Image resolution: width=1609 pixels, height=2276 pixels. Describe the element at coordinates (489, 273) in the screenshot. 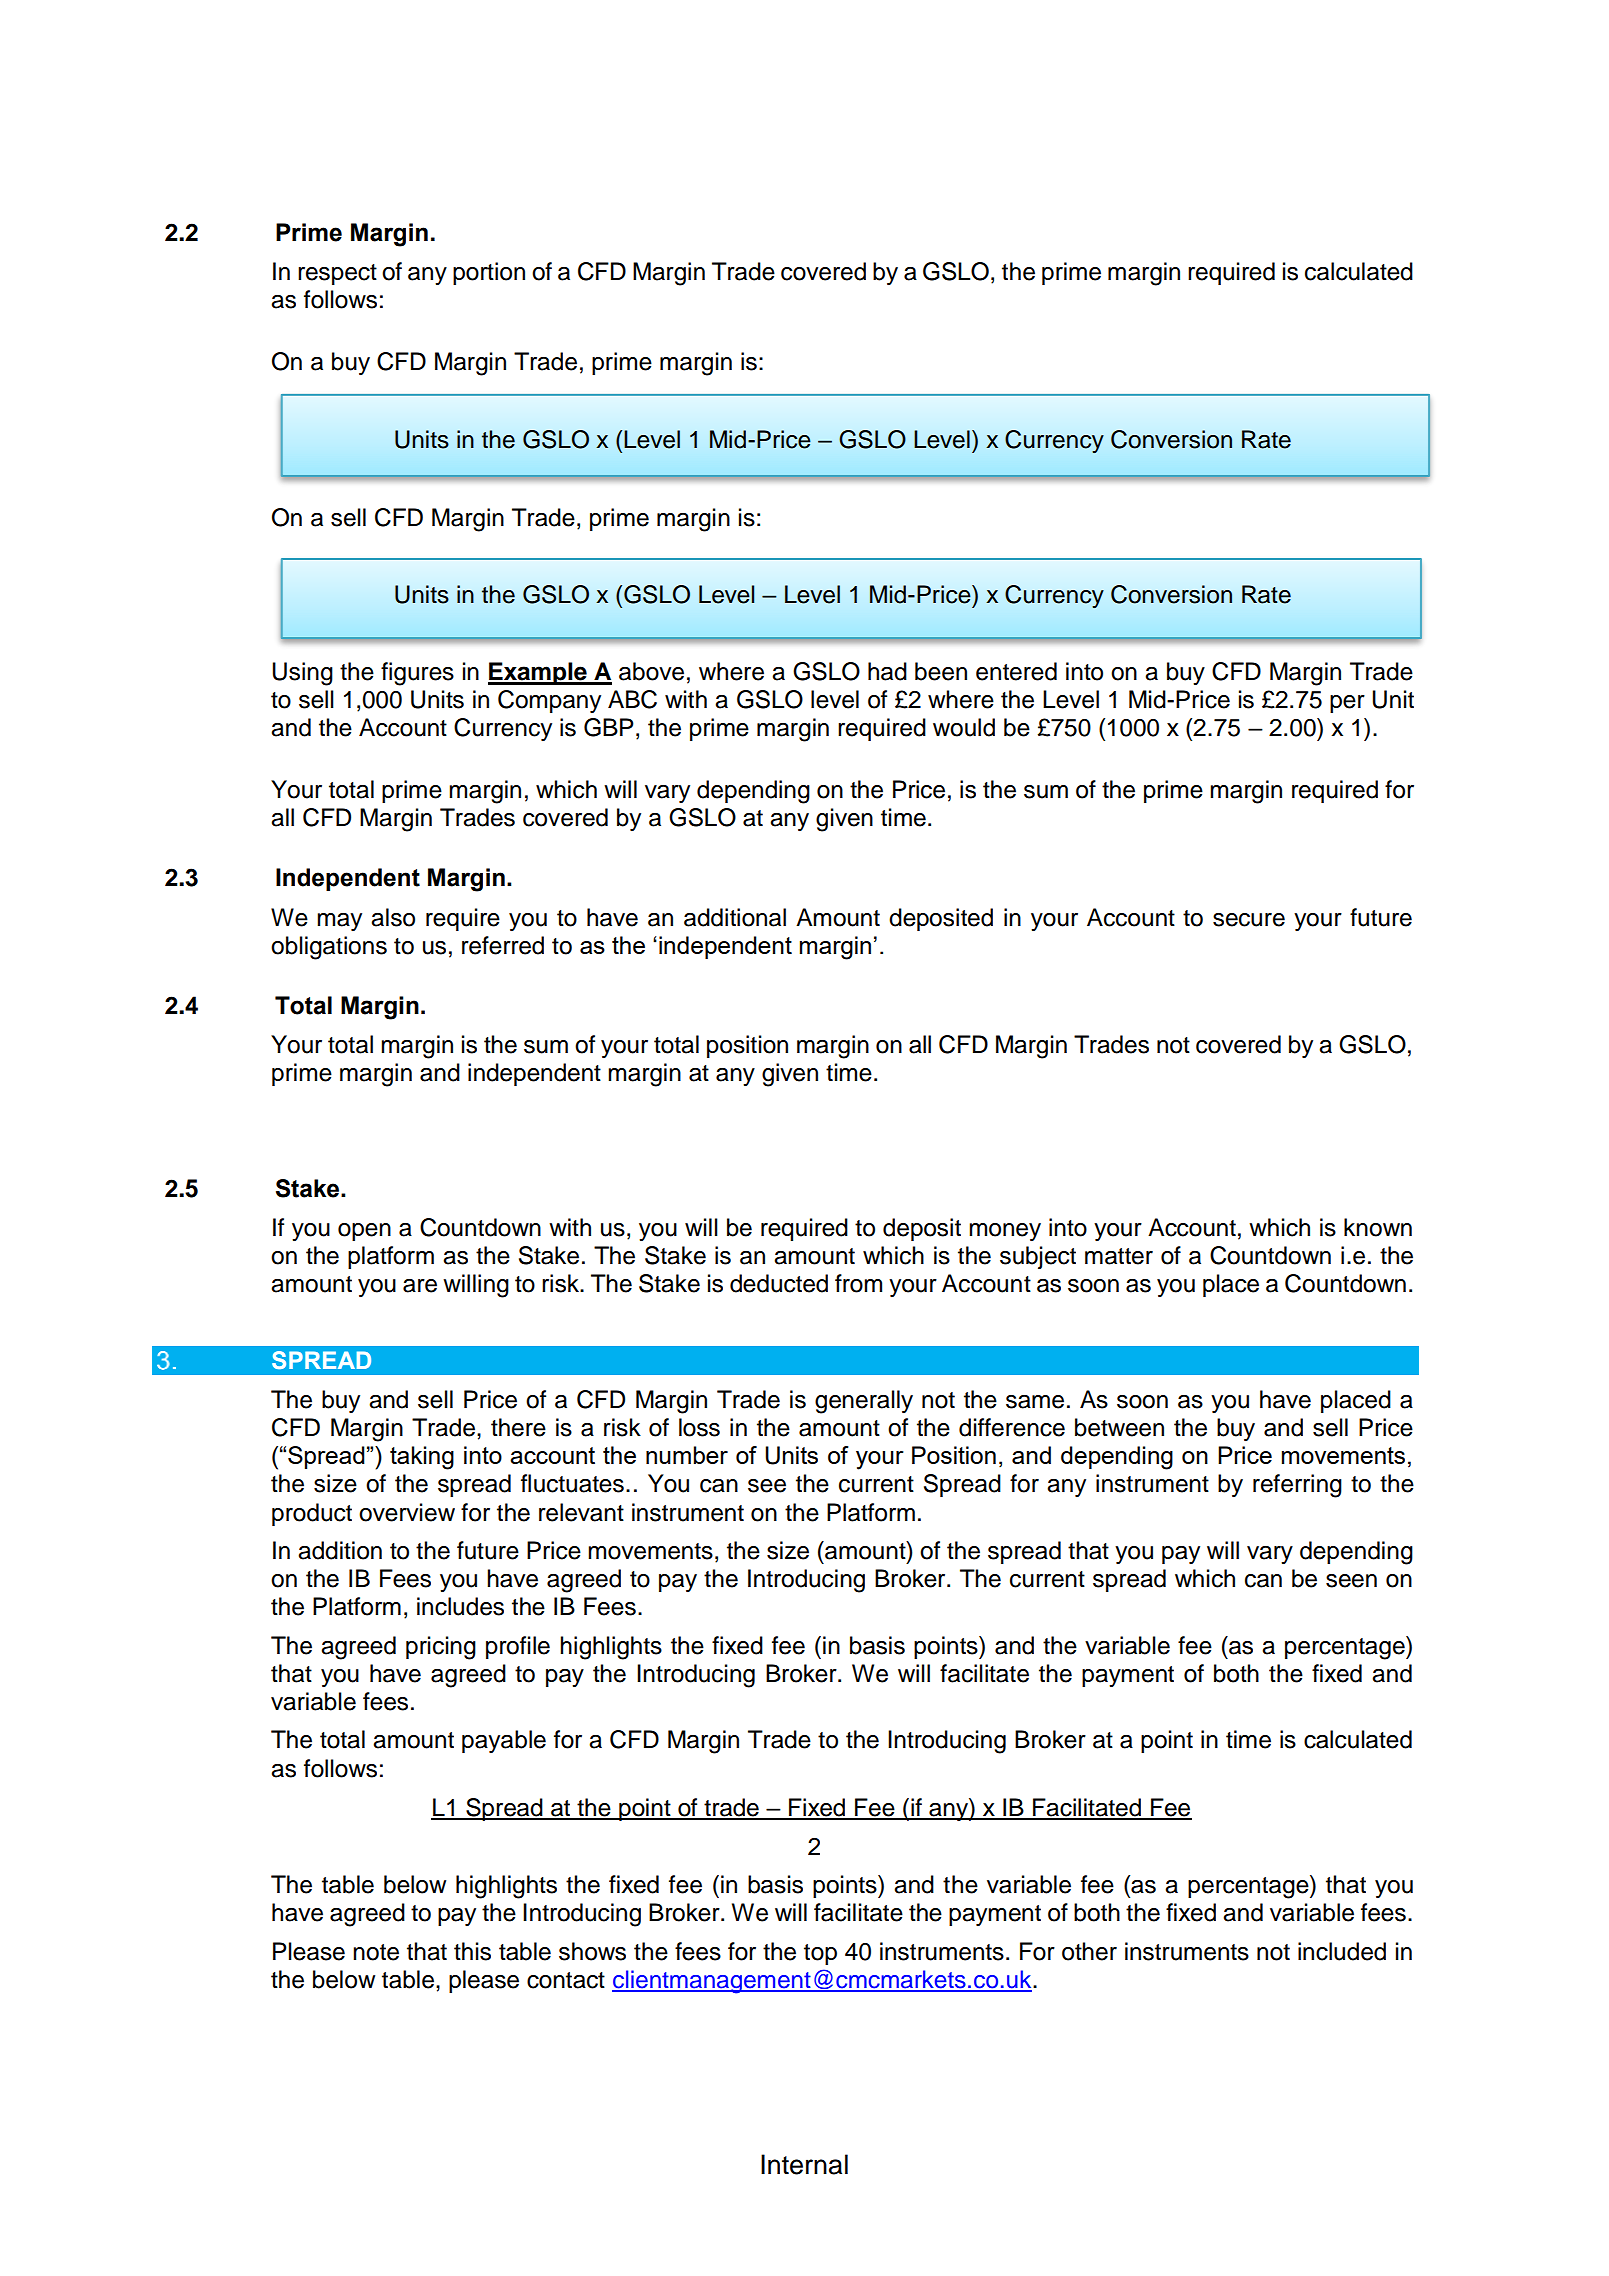

I see `portion` at that location.
